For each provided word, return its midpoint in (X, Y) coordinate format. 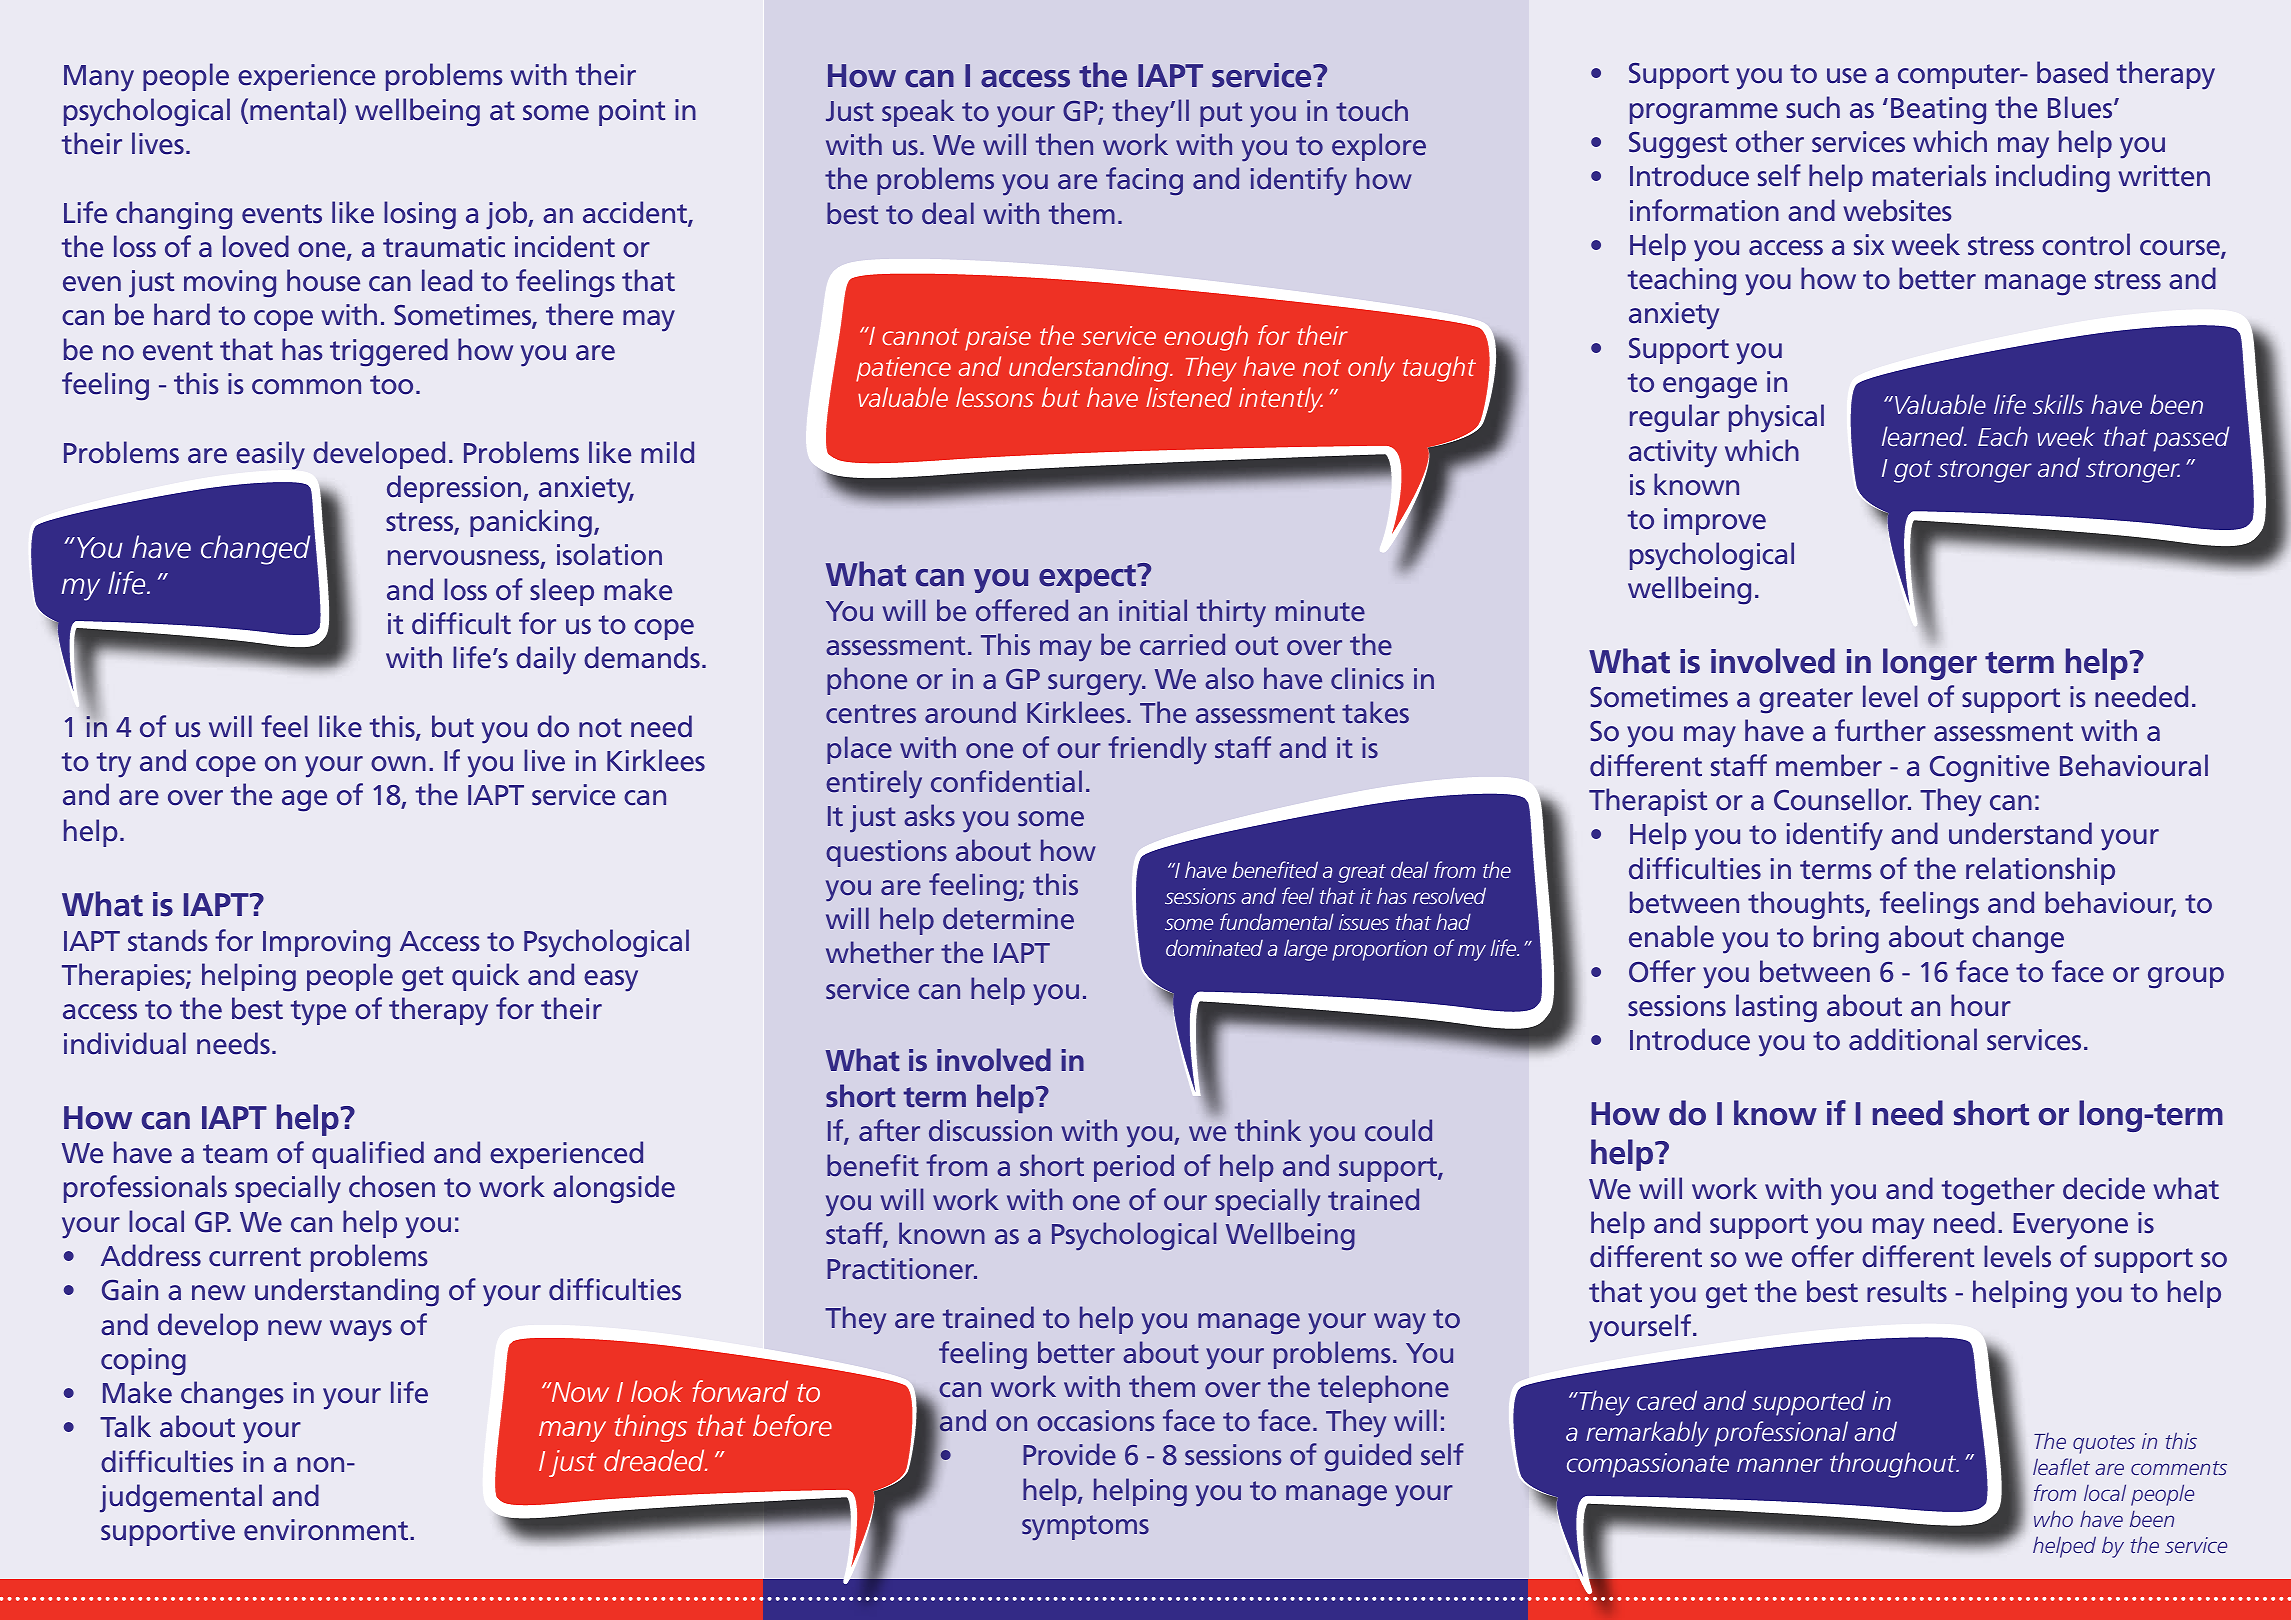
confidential (1006, 781)
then (1064, 144)
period (1134, 1168)
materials (1929, 175)
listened (1189, 397)
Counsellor (1842, 799)
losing (420, 215)
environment (327, 1530)
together (1998, 1191)
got (1913, 471)
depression (455, 489)
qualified (368, 1155)
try (114, 765)
